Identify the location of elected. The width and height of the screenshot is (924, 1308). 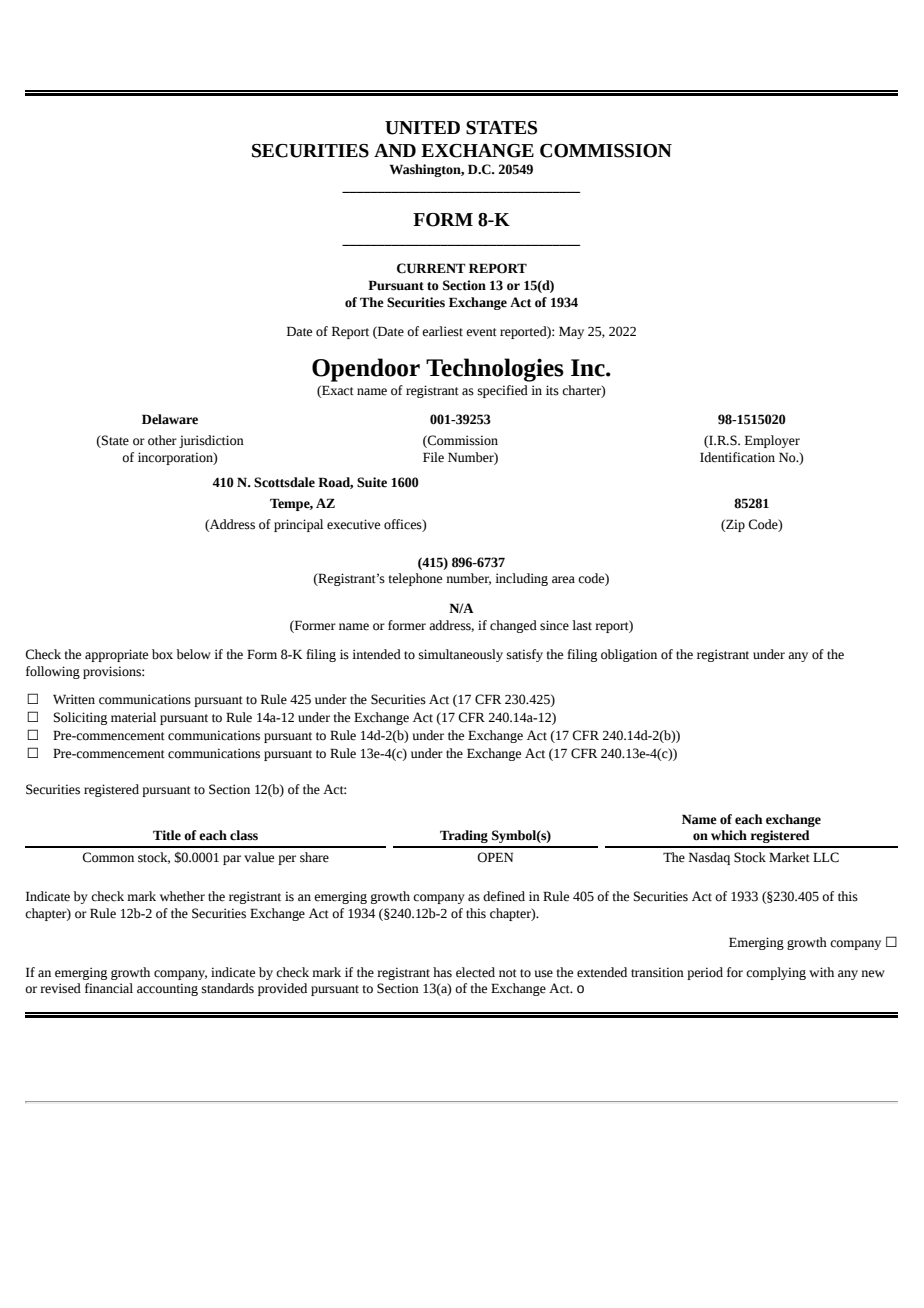
(475, 972).
